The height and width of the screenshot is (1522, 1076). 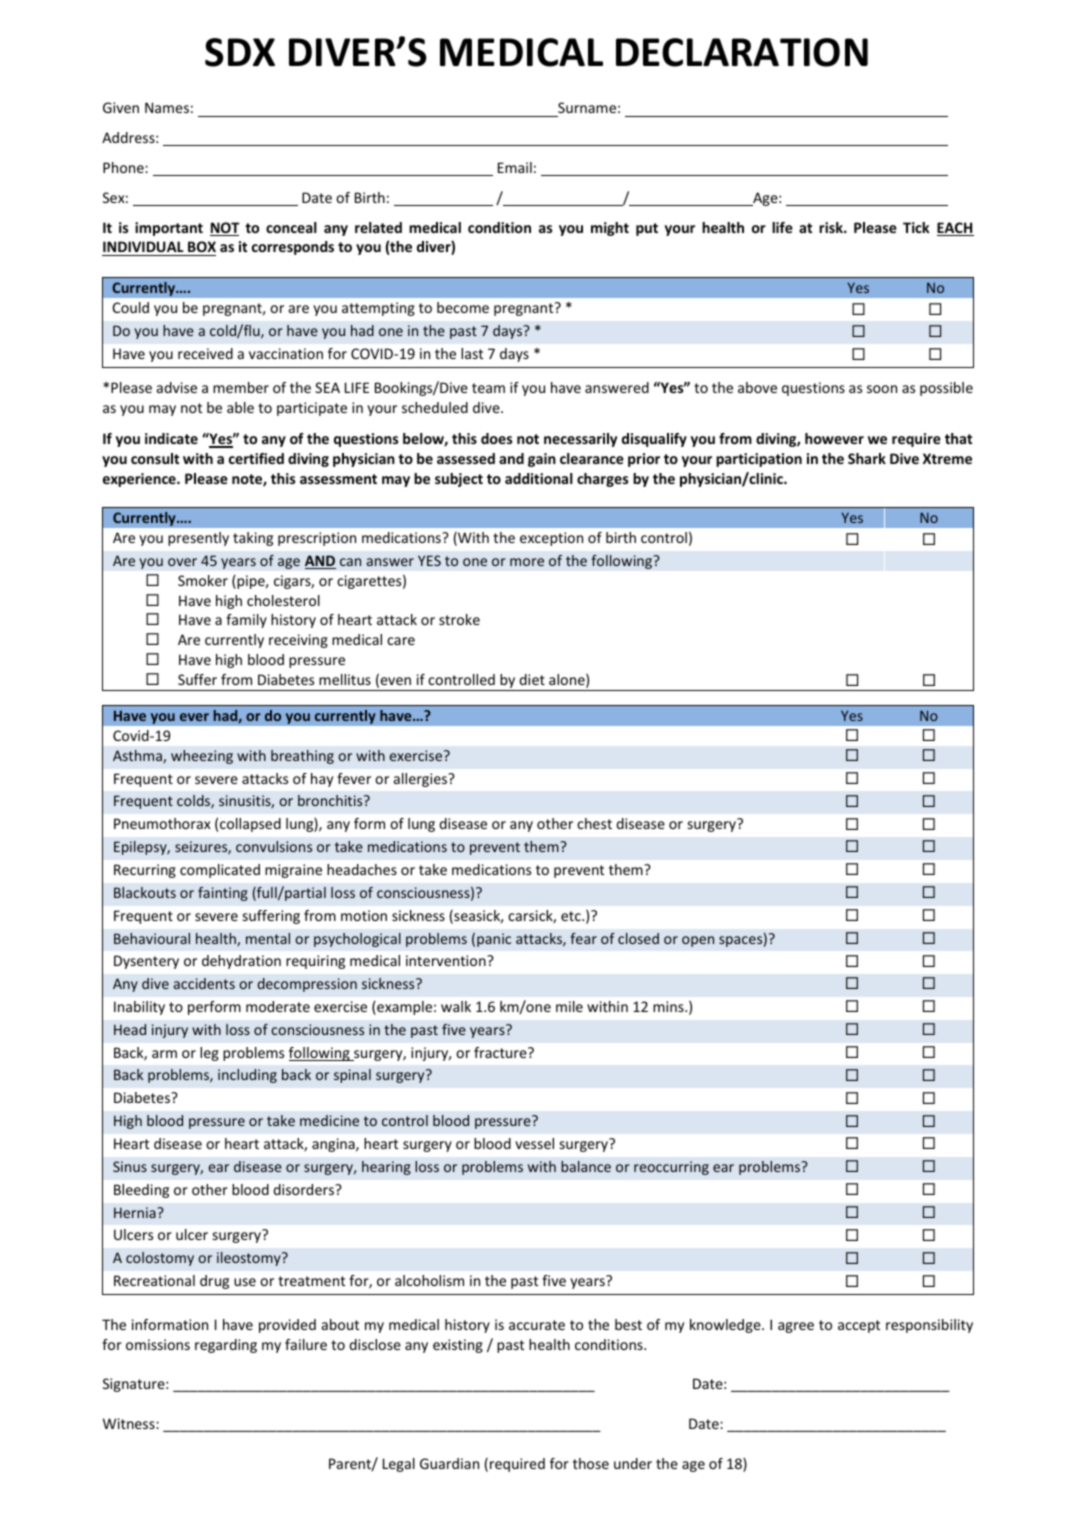 I want to click on received, so click(x=205, y=353).
